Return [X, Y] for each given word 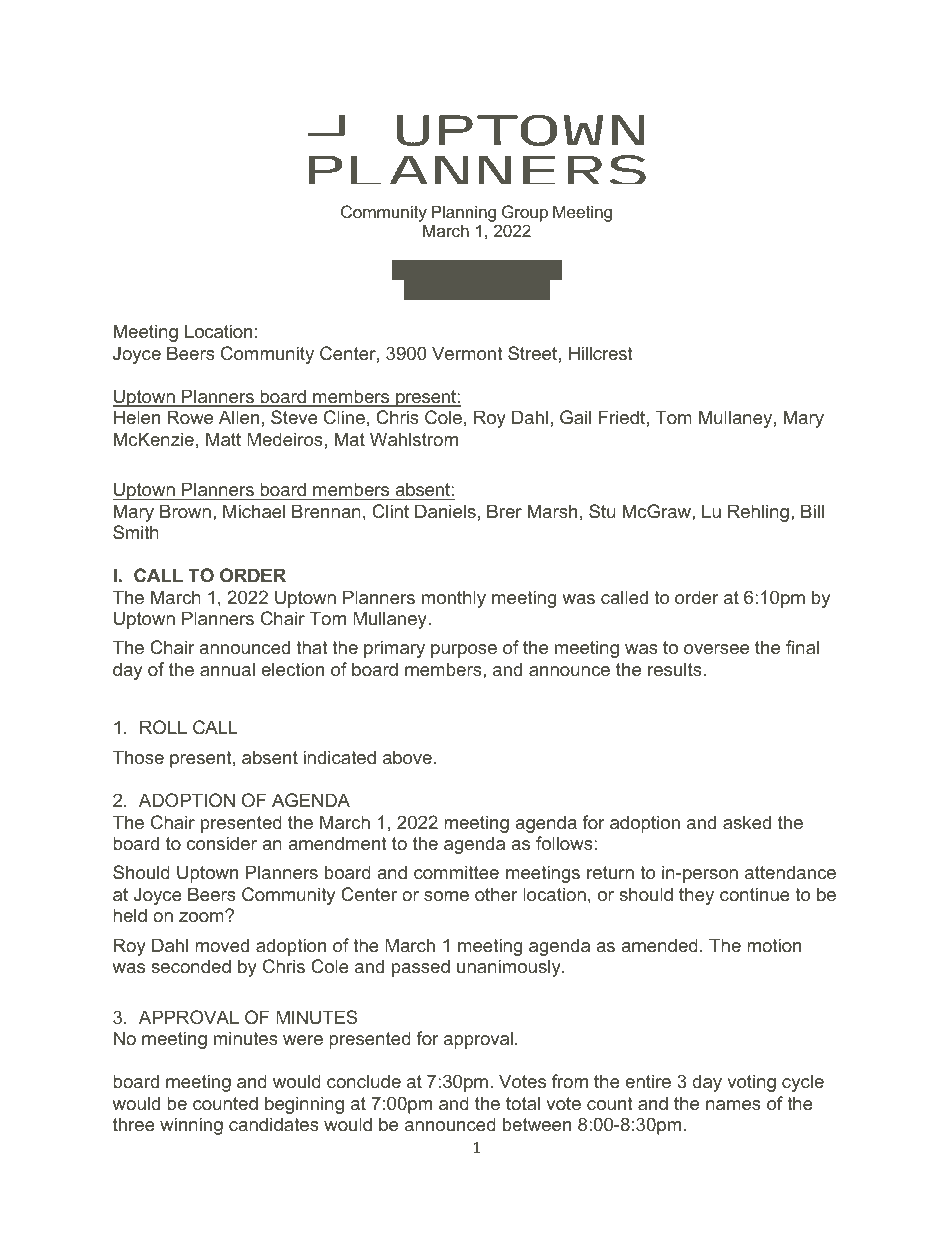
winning [191, 1126]
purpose [464, 651]
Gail [575, 417]
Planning [464, 213]
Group [525, 213]
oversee [716, 649]
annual [227, 669]
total [523, 1103]
